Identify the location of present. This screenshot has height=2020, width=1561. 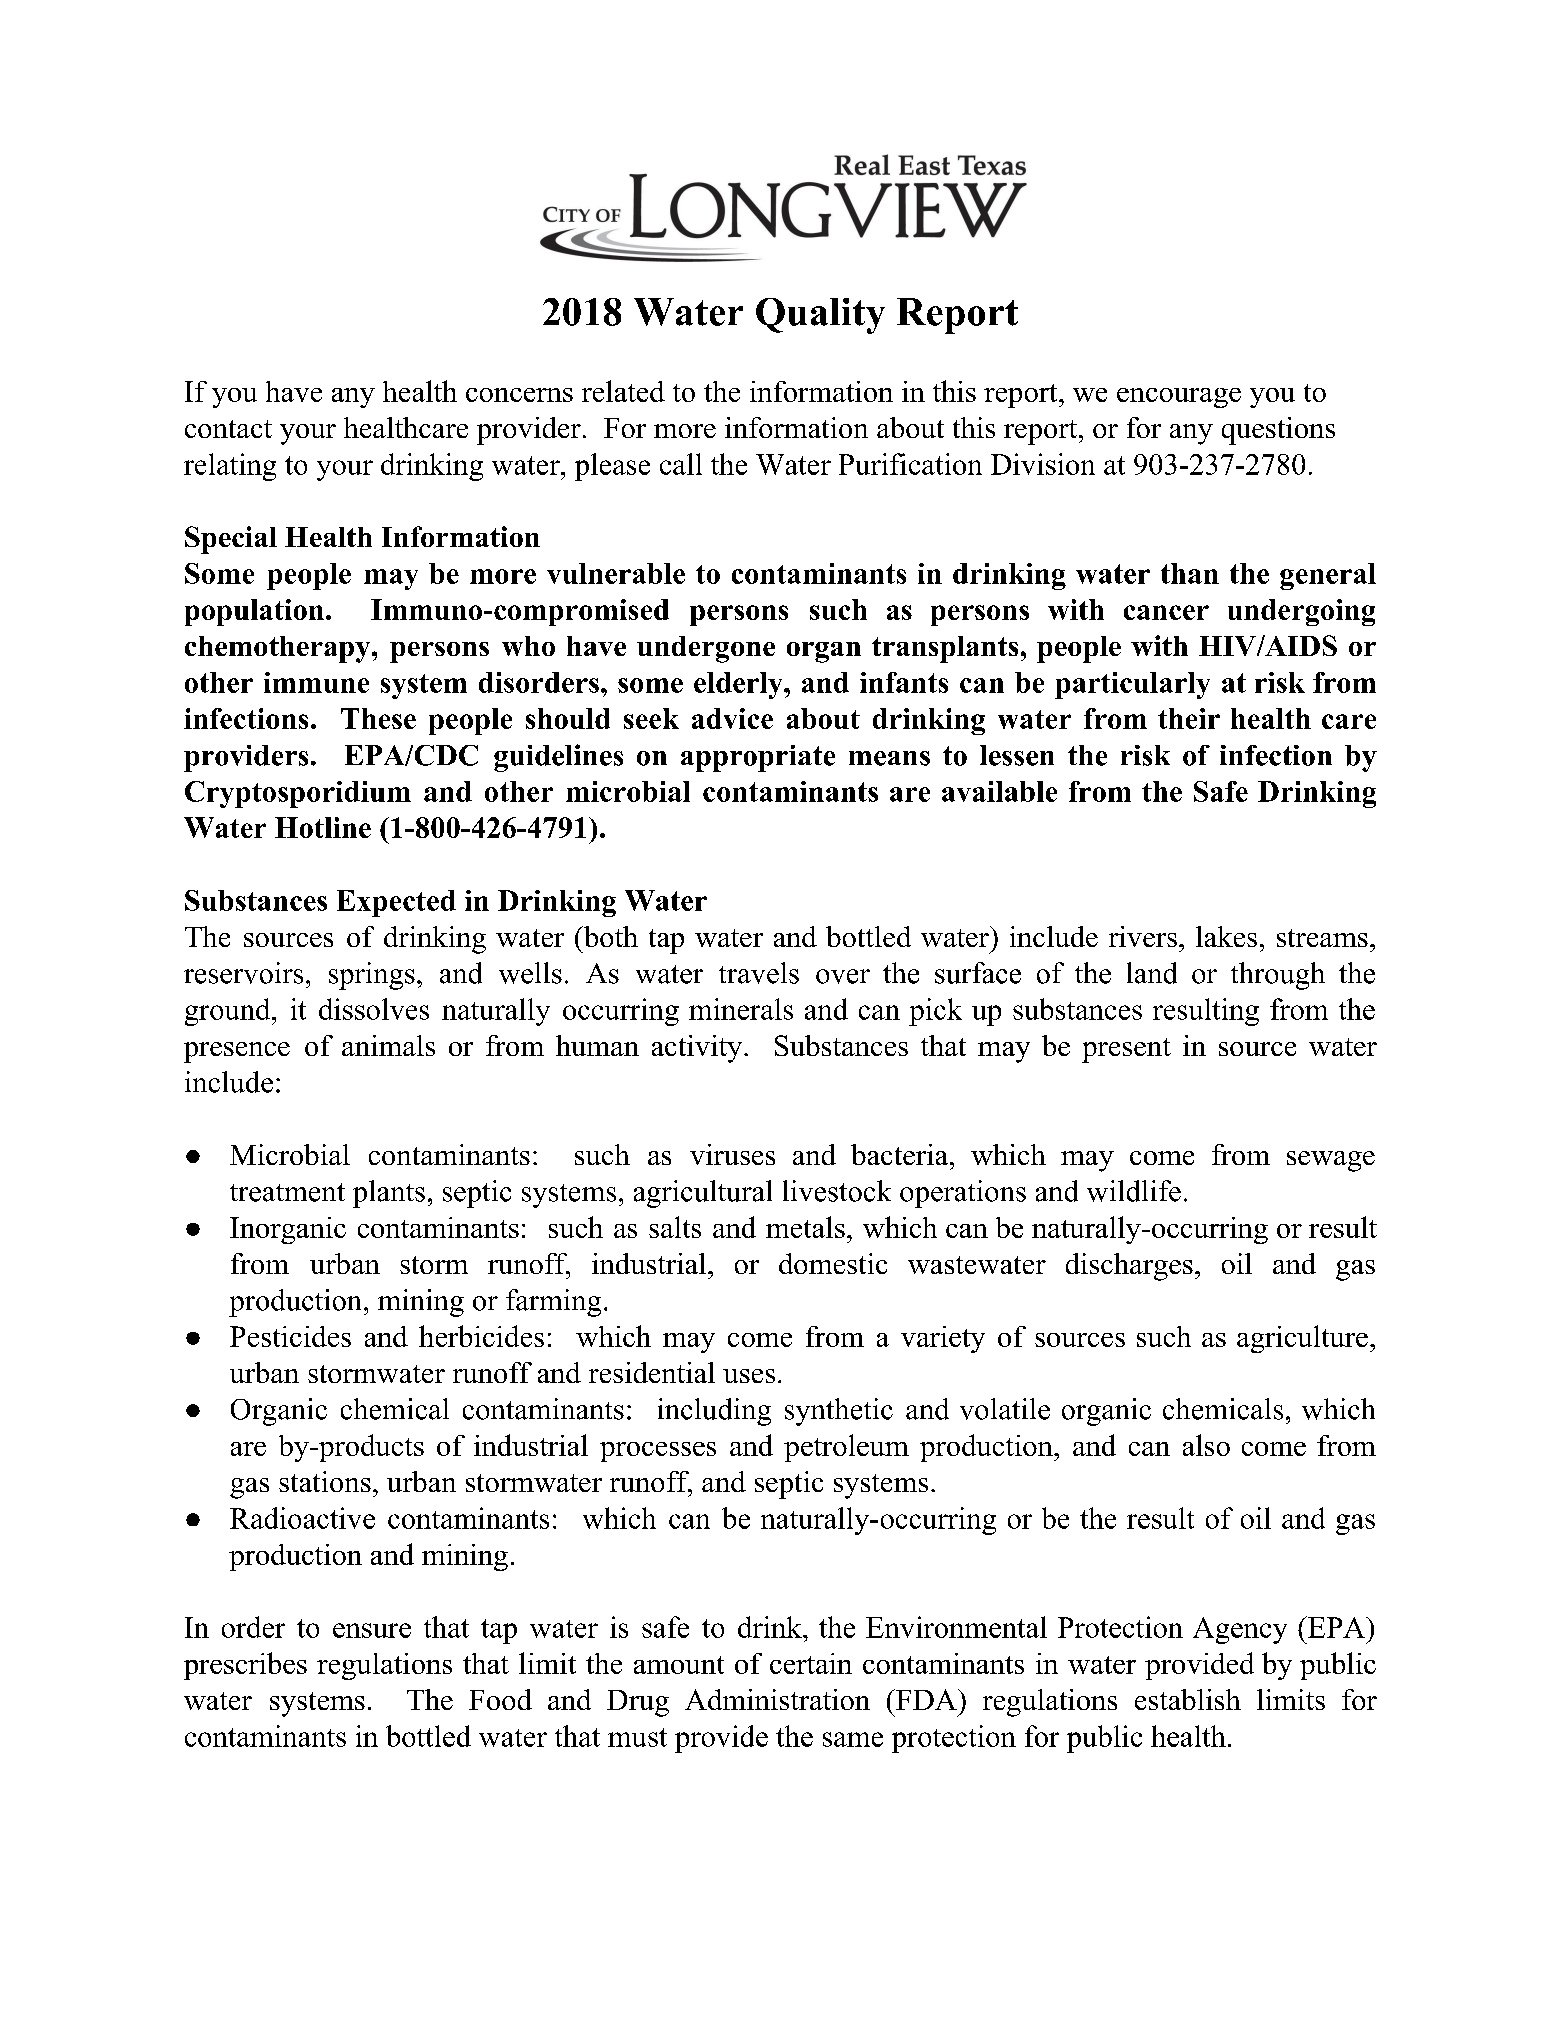
(1126, 1050).
